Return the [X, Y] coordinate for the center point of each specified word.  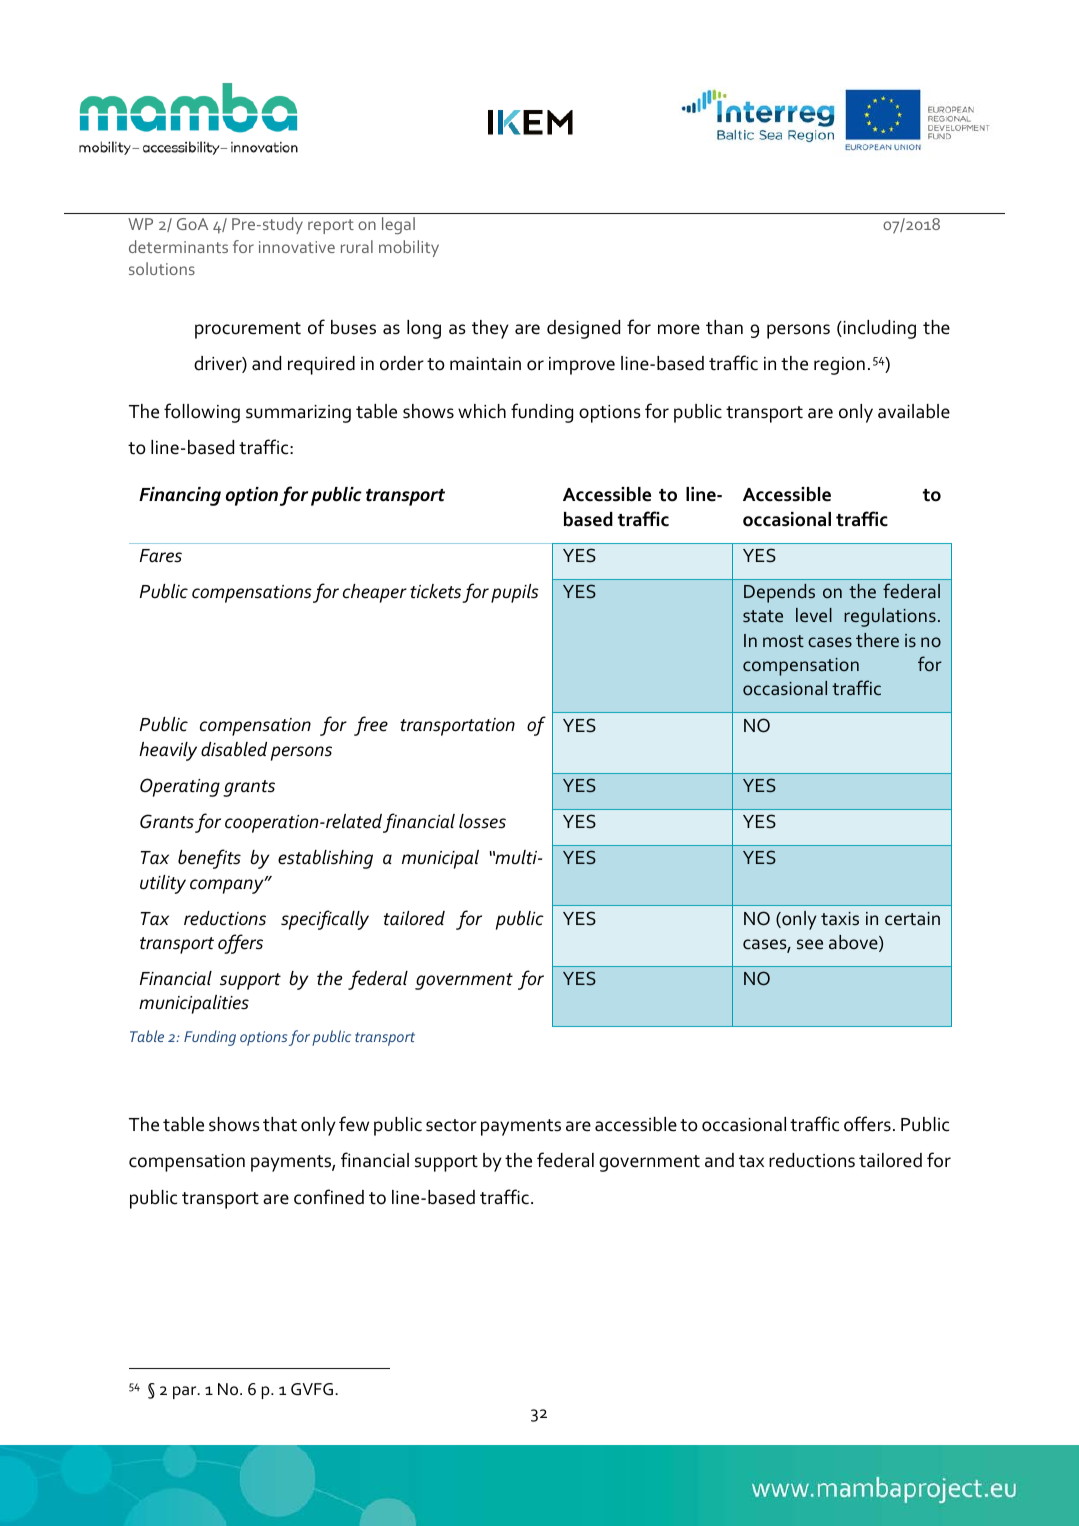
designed [583, 329]
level [814, 615]
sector [451, 1125]
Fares [161, 556]
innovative [297, 247]
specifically [325, 920]
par [186, 1392]
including [878, 329]
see [810, 944]
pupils [515, 593]
